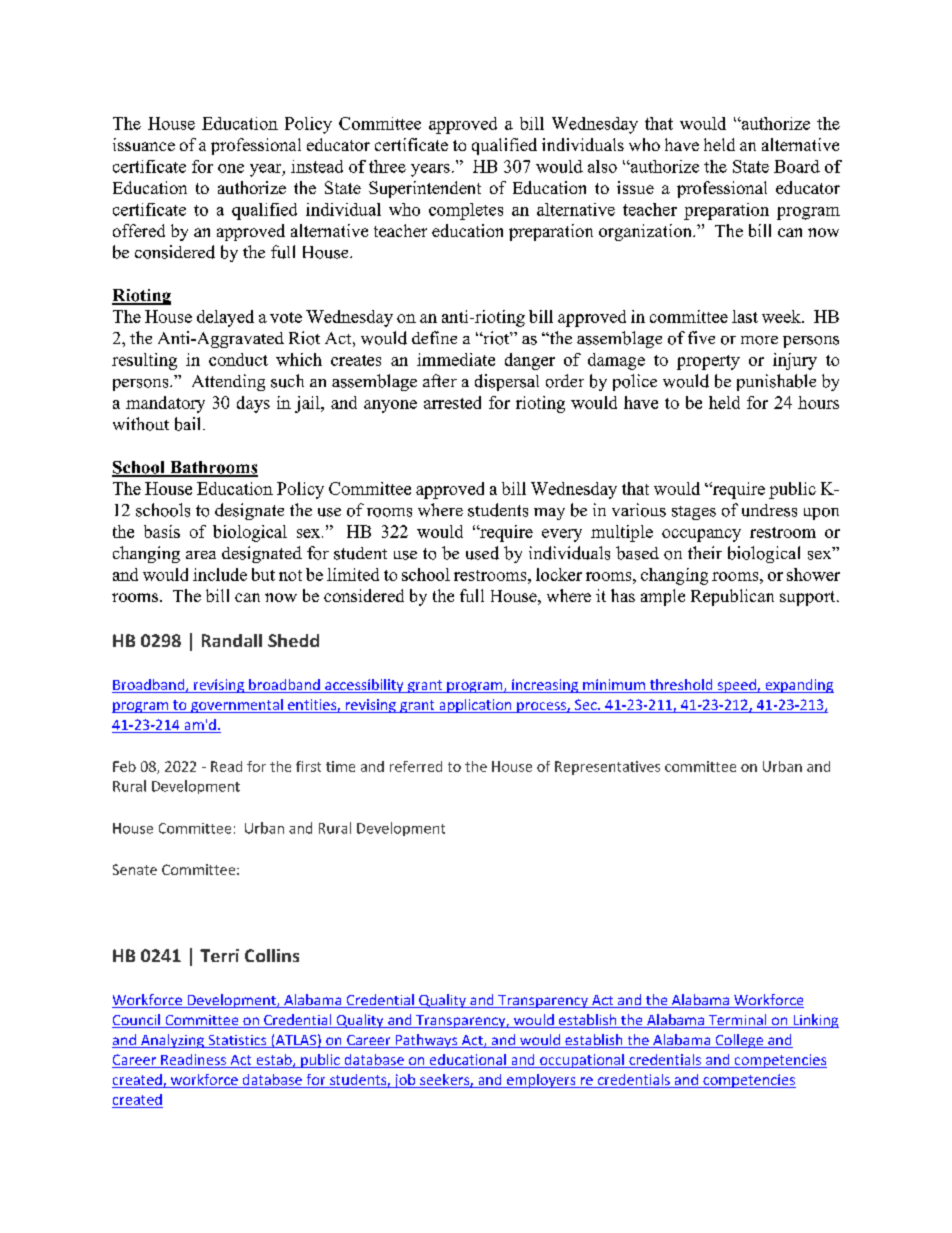  Describe the element at coordinates (797, 166) in the screenshot. I see `Board` at that location.
